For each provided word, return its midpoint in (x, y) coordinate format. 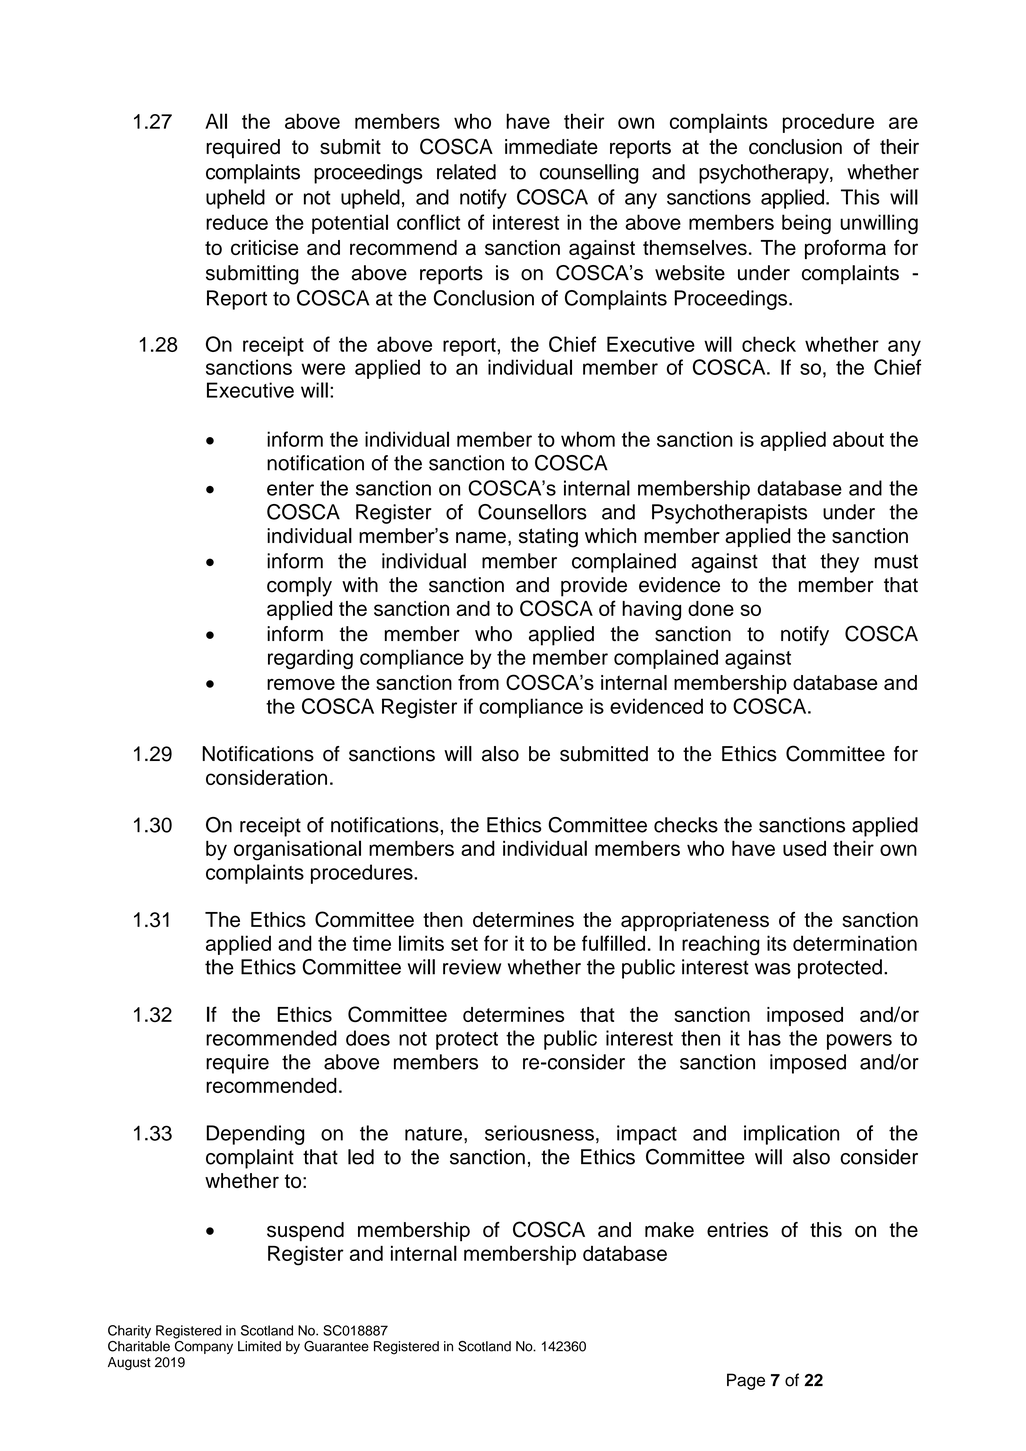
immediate (551, 147)
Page (746, 1381)
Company (204, 1346)
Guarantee (336, 1346)
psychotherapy (765, 174)
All (216, 121)
